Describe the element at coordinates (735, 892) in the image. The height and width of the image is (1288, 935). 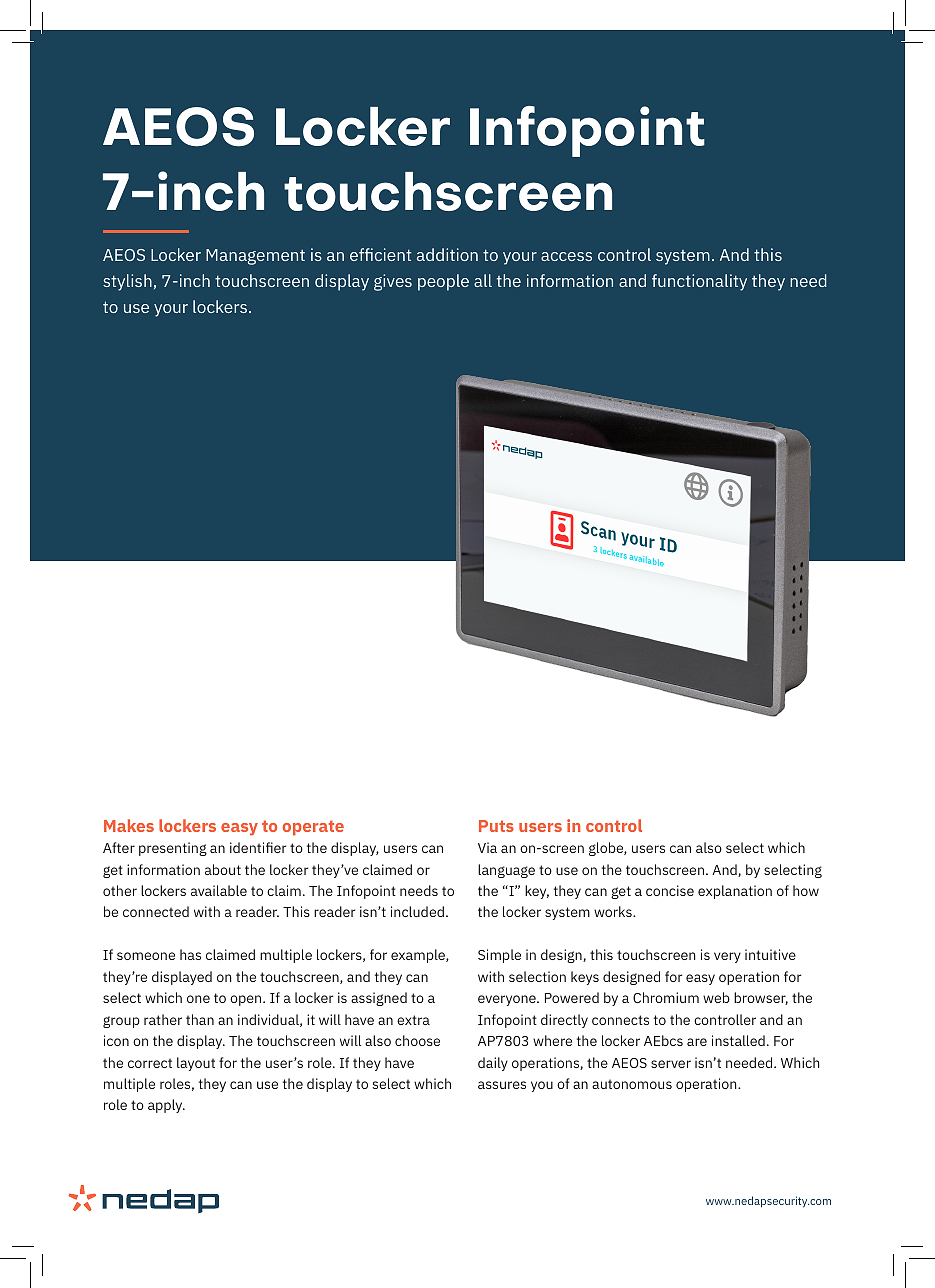
I see `explanation` at that location.
